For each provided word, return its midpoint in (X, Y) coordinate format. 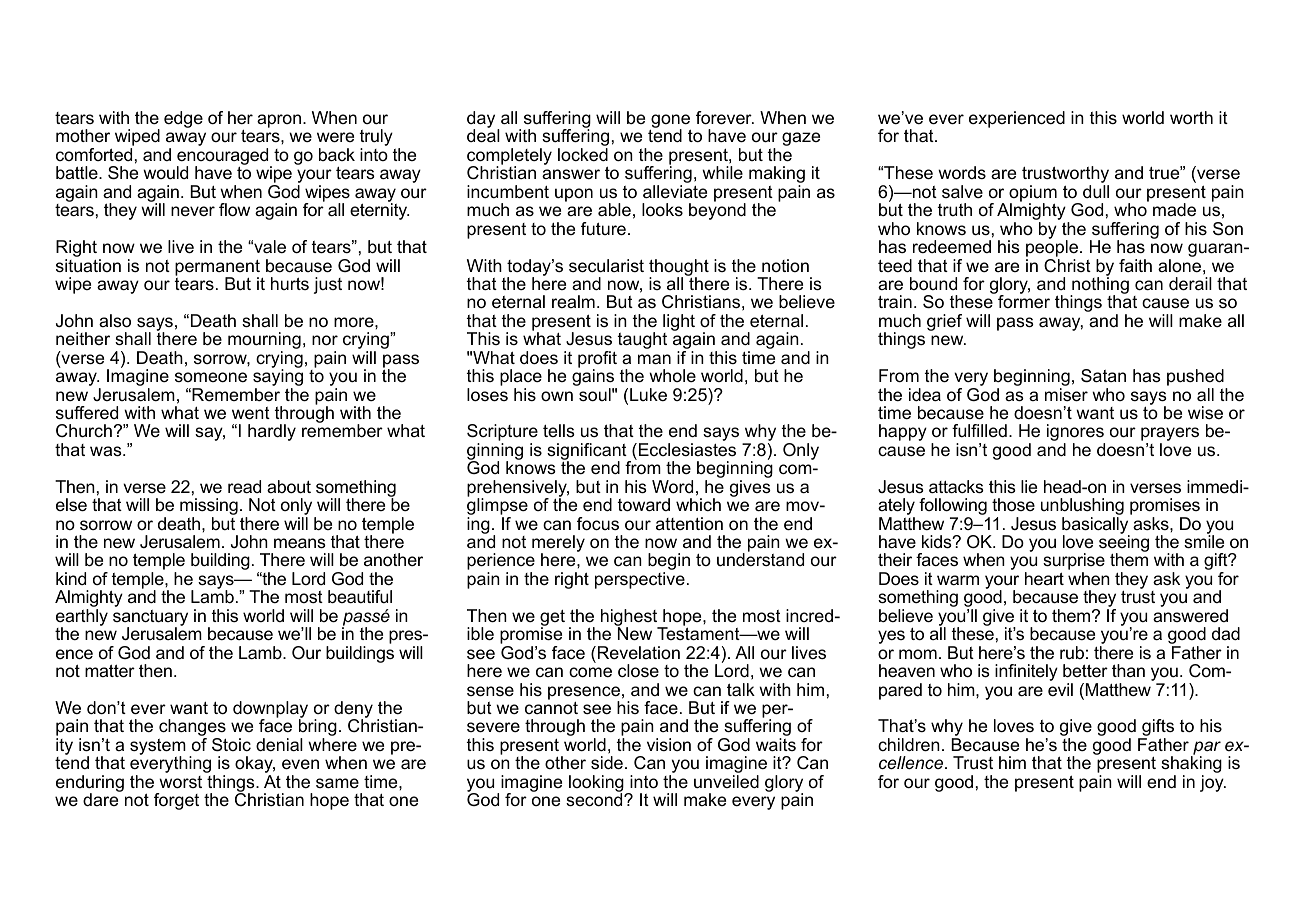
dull (1096, 191)
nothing (1099, 286)
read (244, 486)
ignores (1076, 434)
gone (670, 122)
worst (180, 782)
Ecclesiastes (687, 450)
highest (630, 618)
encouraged (224, 158)
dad (1226, 633)
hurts (290, 283)
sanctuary (150, 619)
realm (573, 301)
